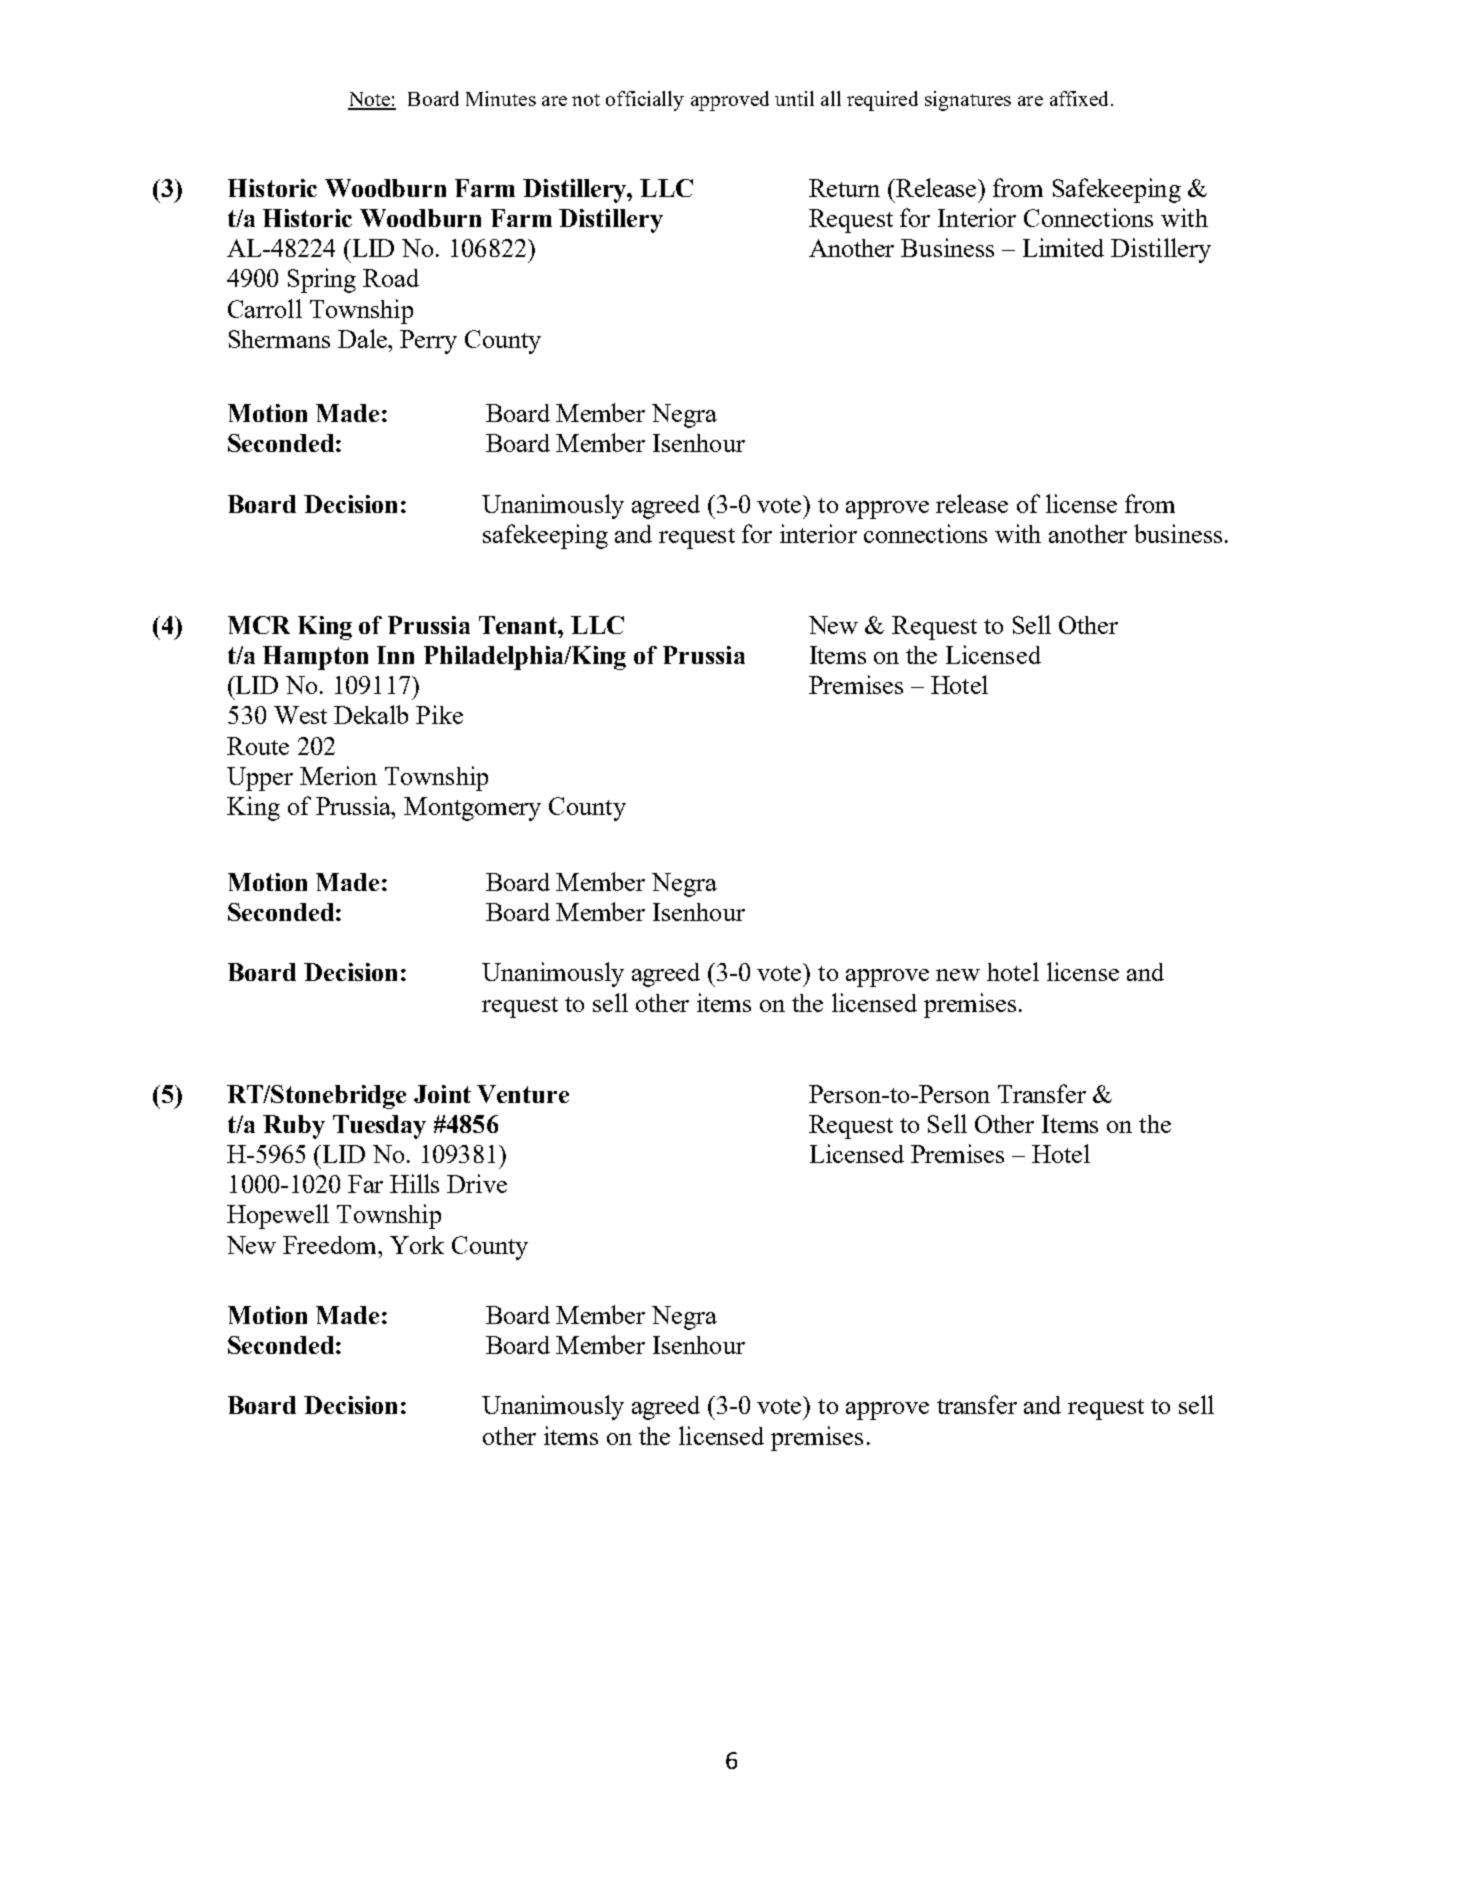  What do you see at coordinates (472, 809) in the image?
I see `Montgomery` at bounding box center [472, 809].
